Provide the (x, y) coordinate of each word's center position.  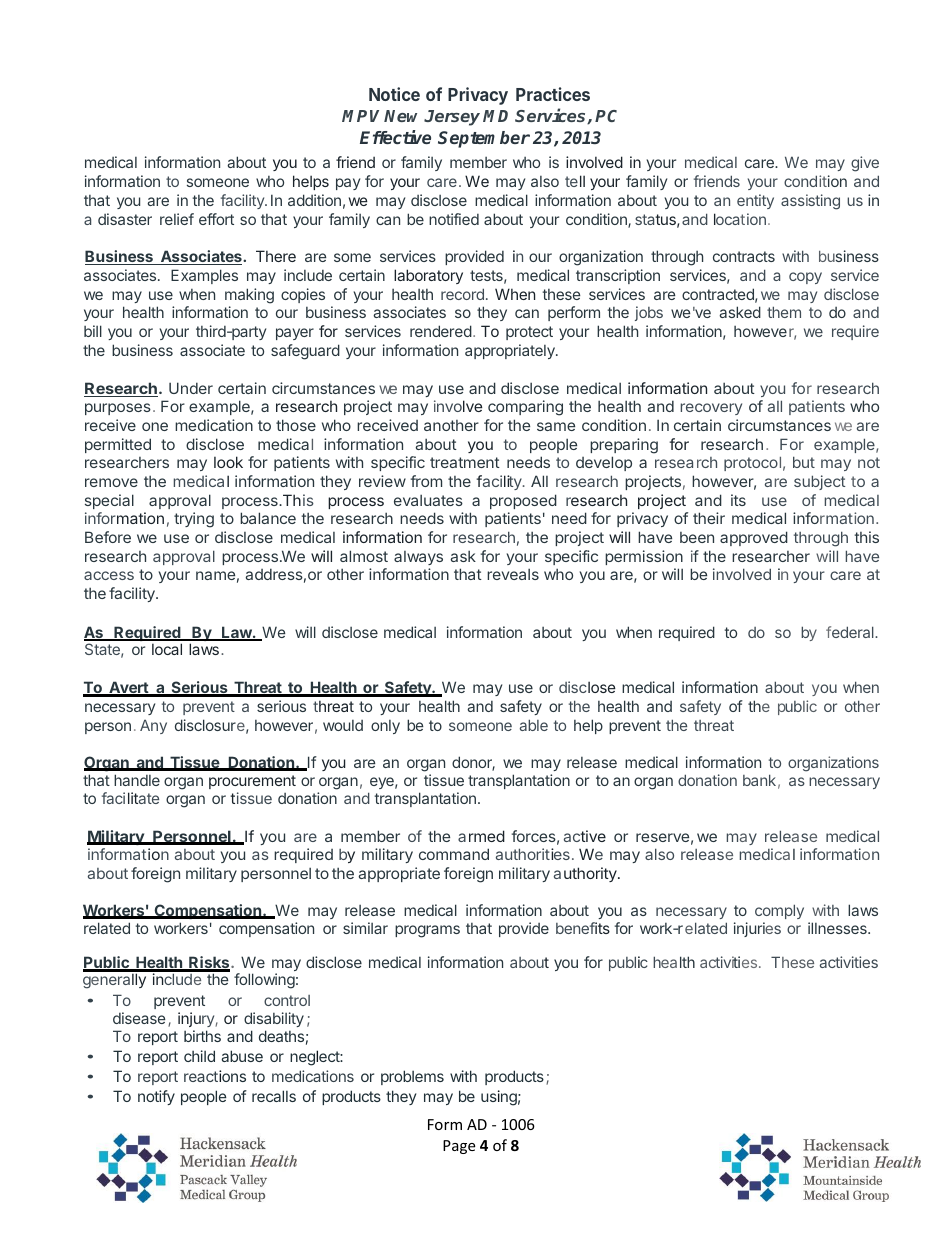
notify (156, 1097)
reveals (513, 574)
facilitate (130, 798)
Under (191, 388)
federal (851, 632)
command (454, 854)
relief (177, 219)
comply (779, 911)
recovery (711, 409)
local (167, 649)
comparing (525, 408)
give (865, 164)
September (484, 139)
